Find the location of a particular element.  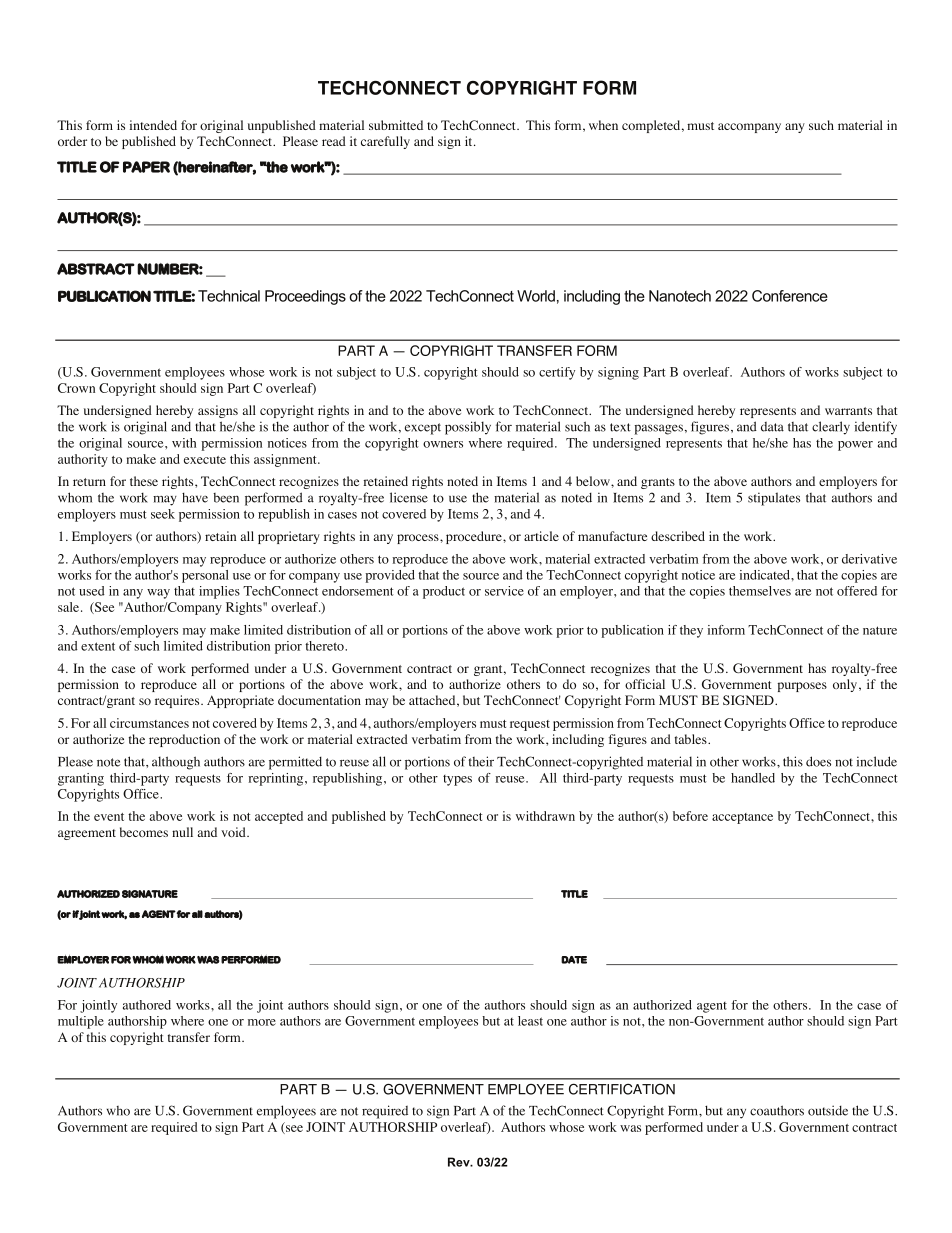

PAPER is located at coordinates (146, 167).
